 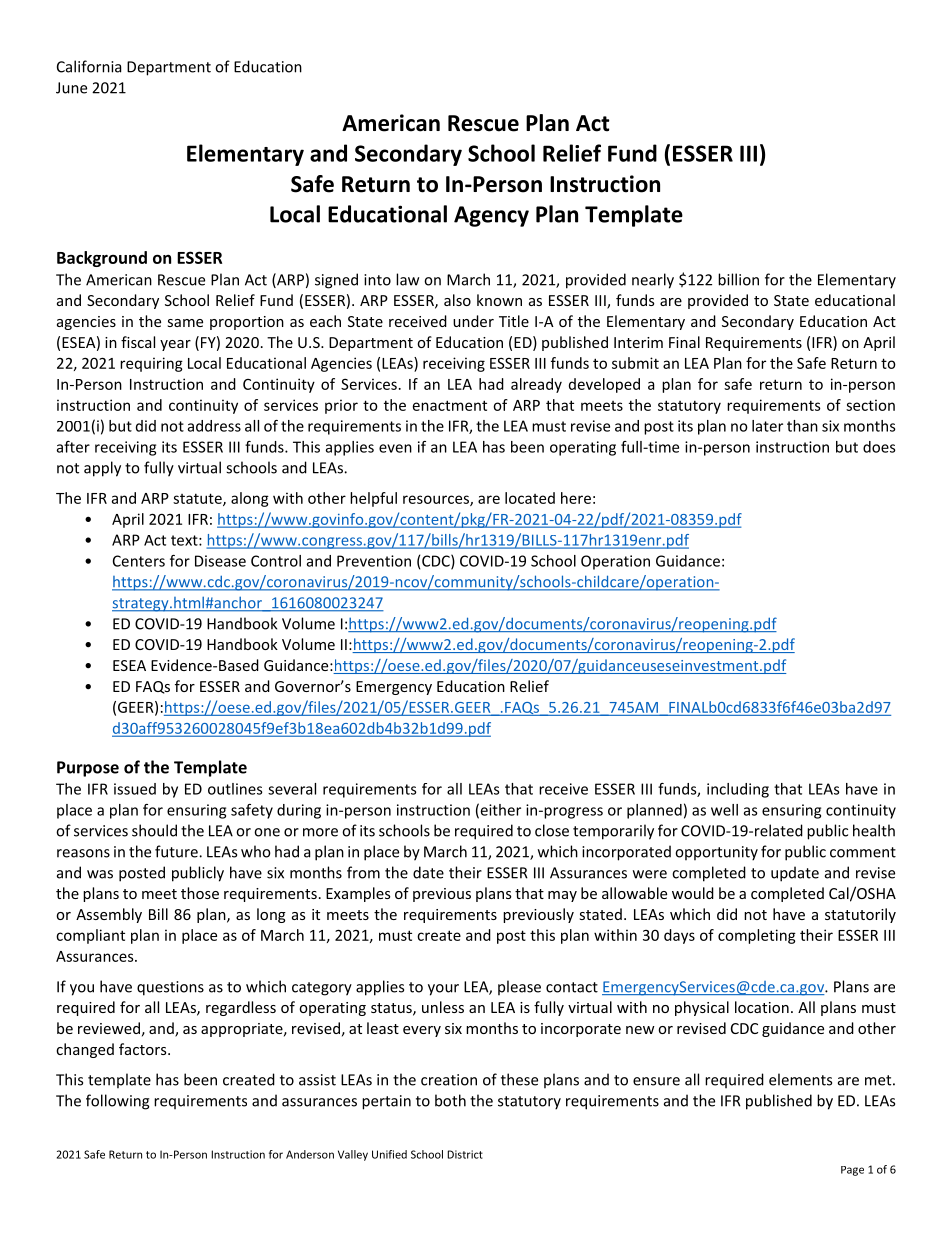 What do you see at coordinates (738, 790) in the page?
I see `including` at bounding box center [738, 790].
